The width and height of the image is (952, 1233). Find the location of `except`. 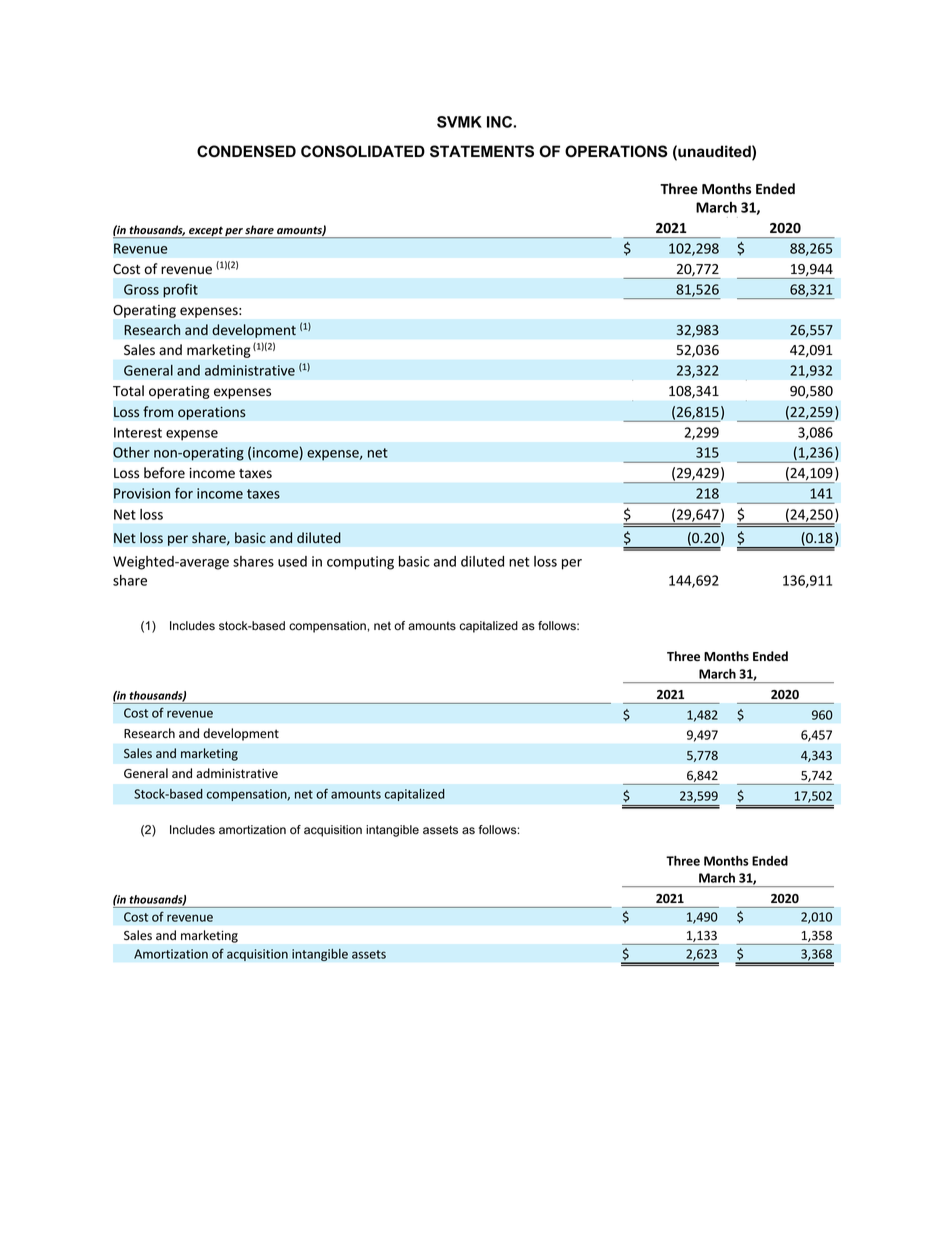

except is located at coordinates (206, 233).
